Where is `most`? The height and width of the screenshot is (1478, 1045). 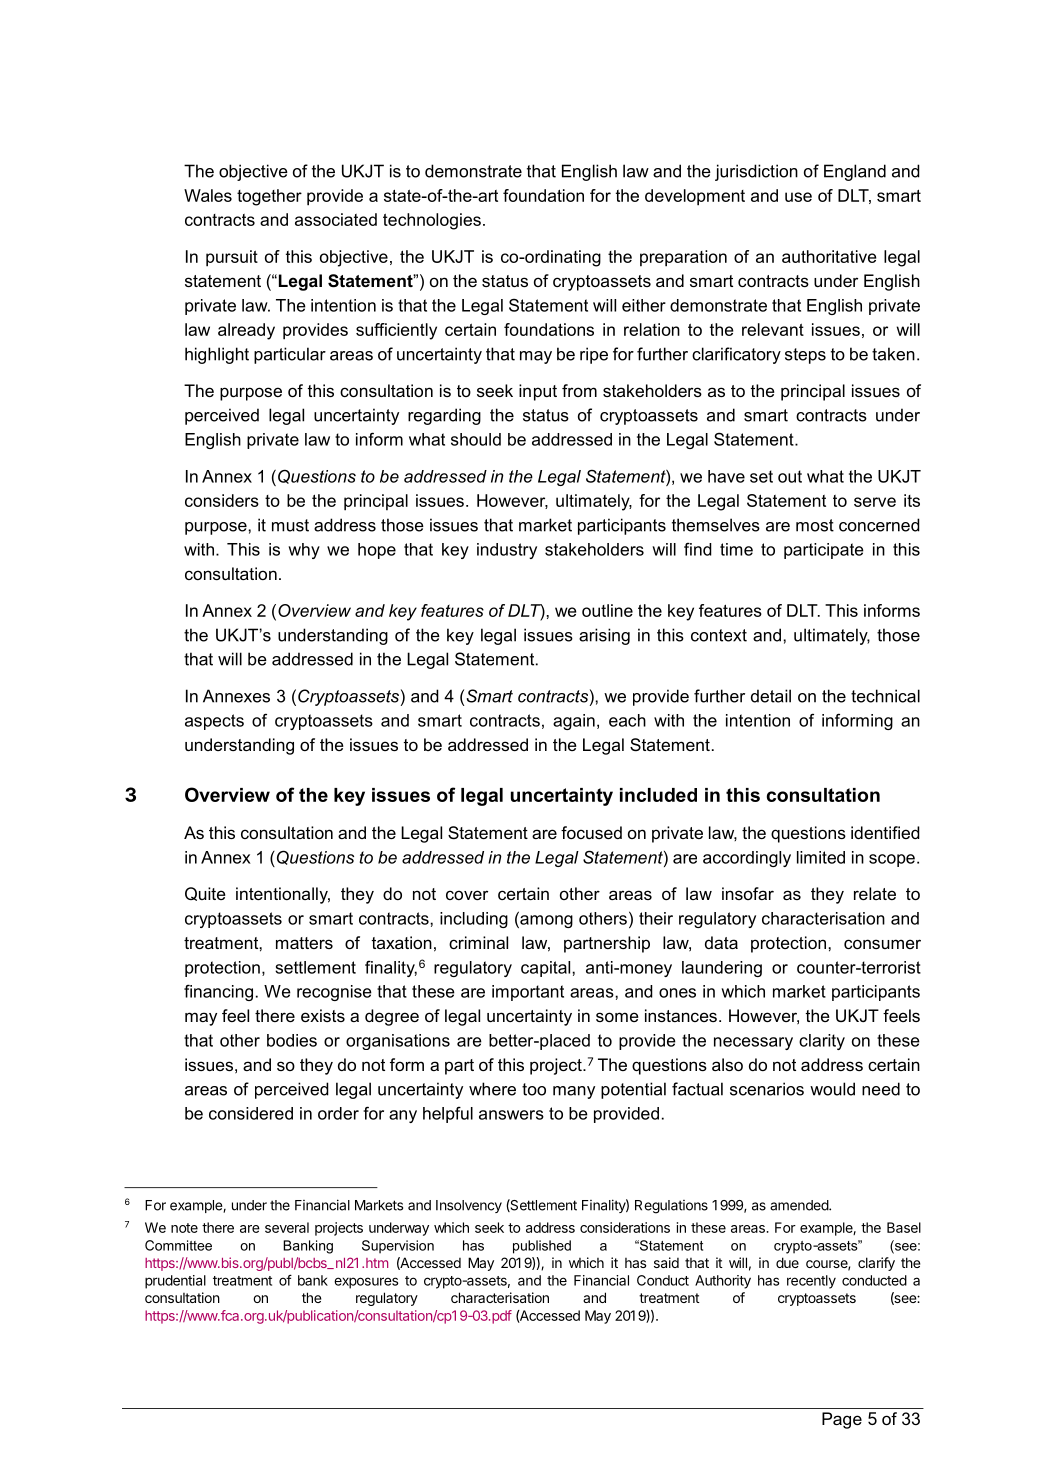 most is located at coordinates (815, 525).
